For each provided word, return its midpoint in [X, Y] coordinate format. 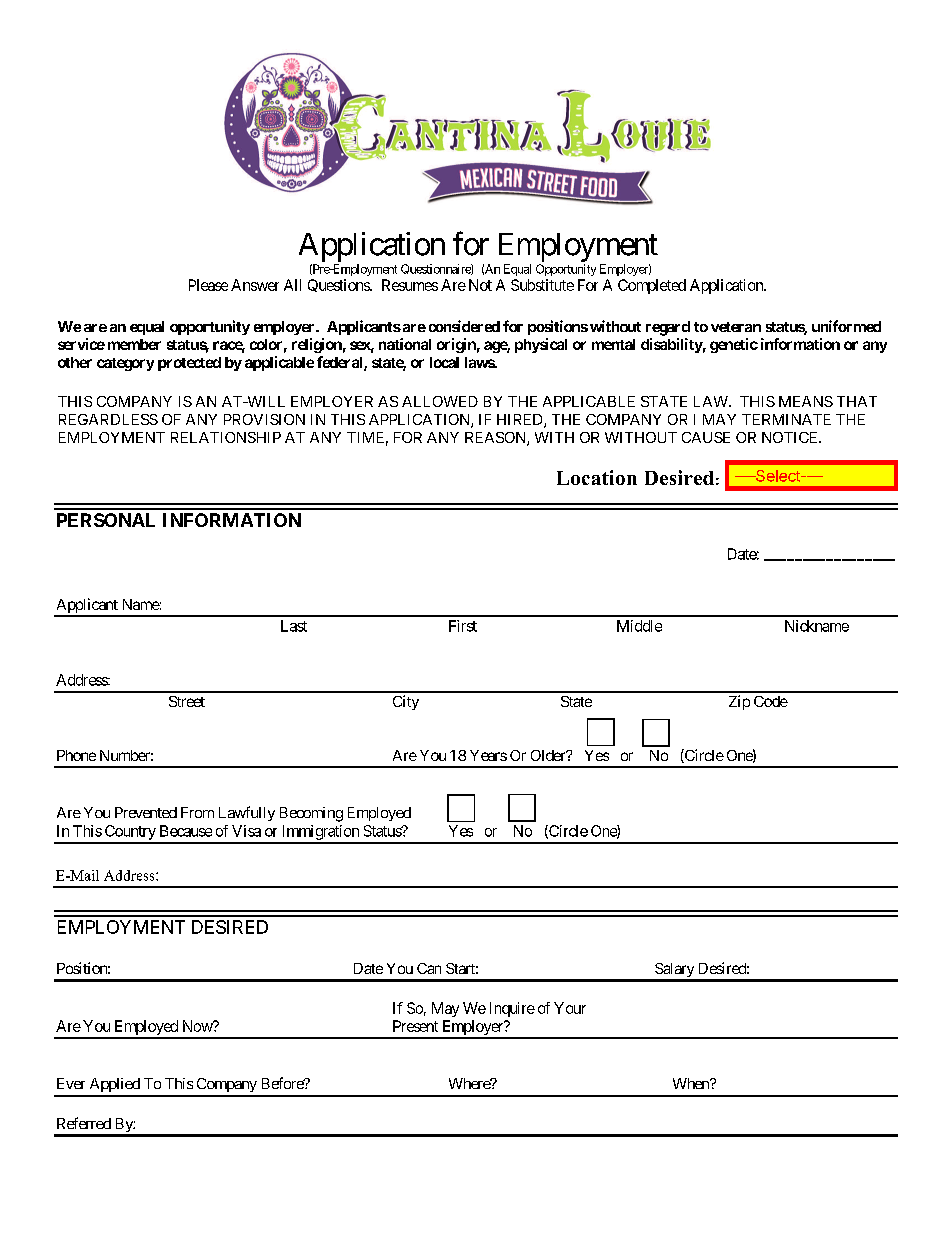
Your [570, 1008]
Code [771, 701]
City [406, 702]
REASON [496, 439]
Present [415, 1026]
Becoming [311, 814]
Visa [246, 831]
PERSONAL [106, 520]
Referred [84, 1123]
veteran [736, 327]
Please [208, 285]
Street [187, 701]
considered [464, 326]
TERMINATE [786, 419]
